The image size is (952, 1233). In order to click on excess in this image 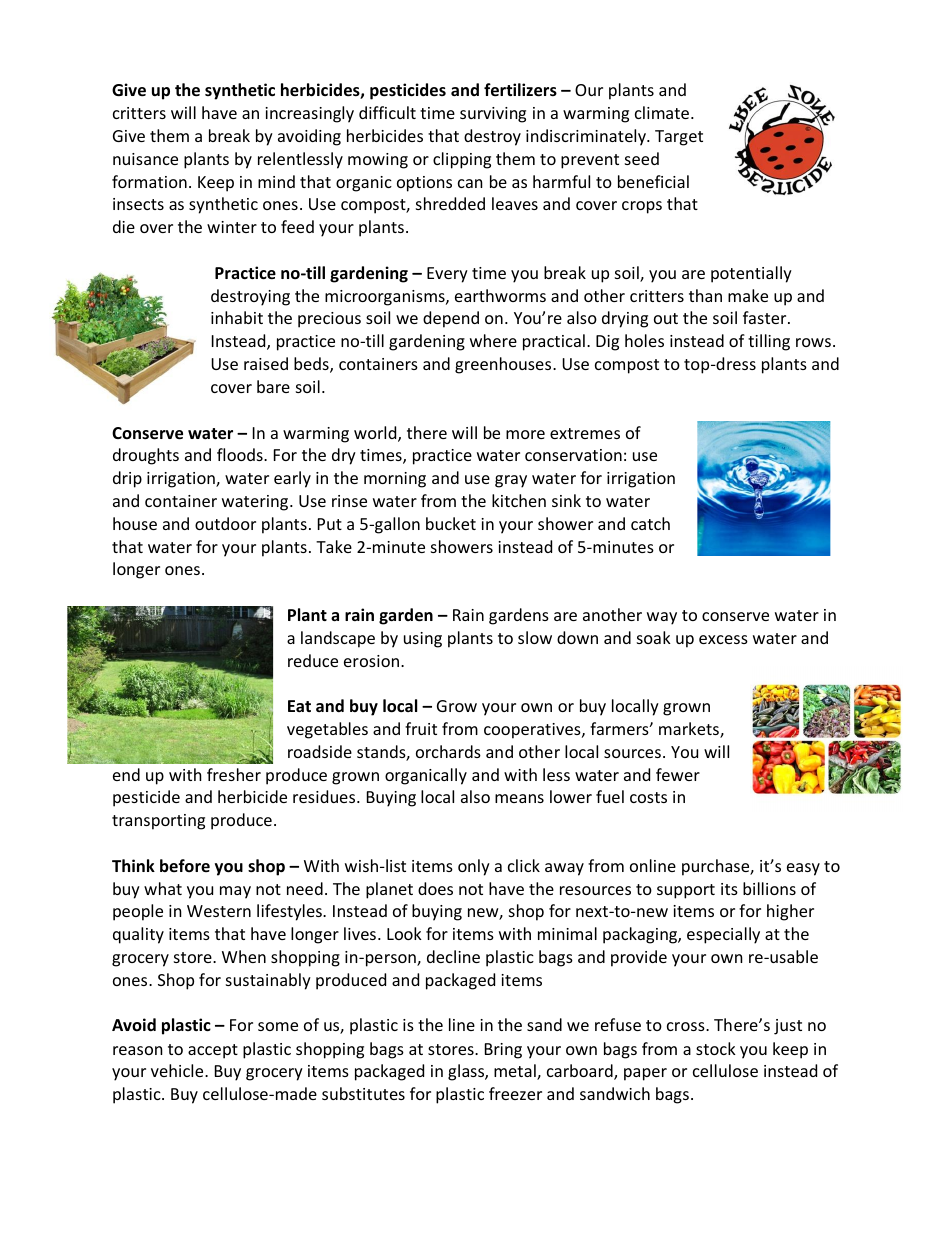, I will do `click(723, 639)`.
